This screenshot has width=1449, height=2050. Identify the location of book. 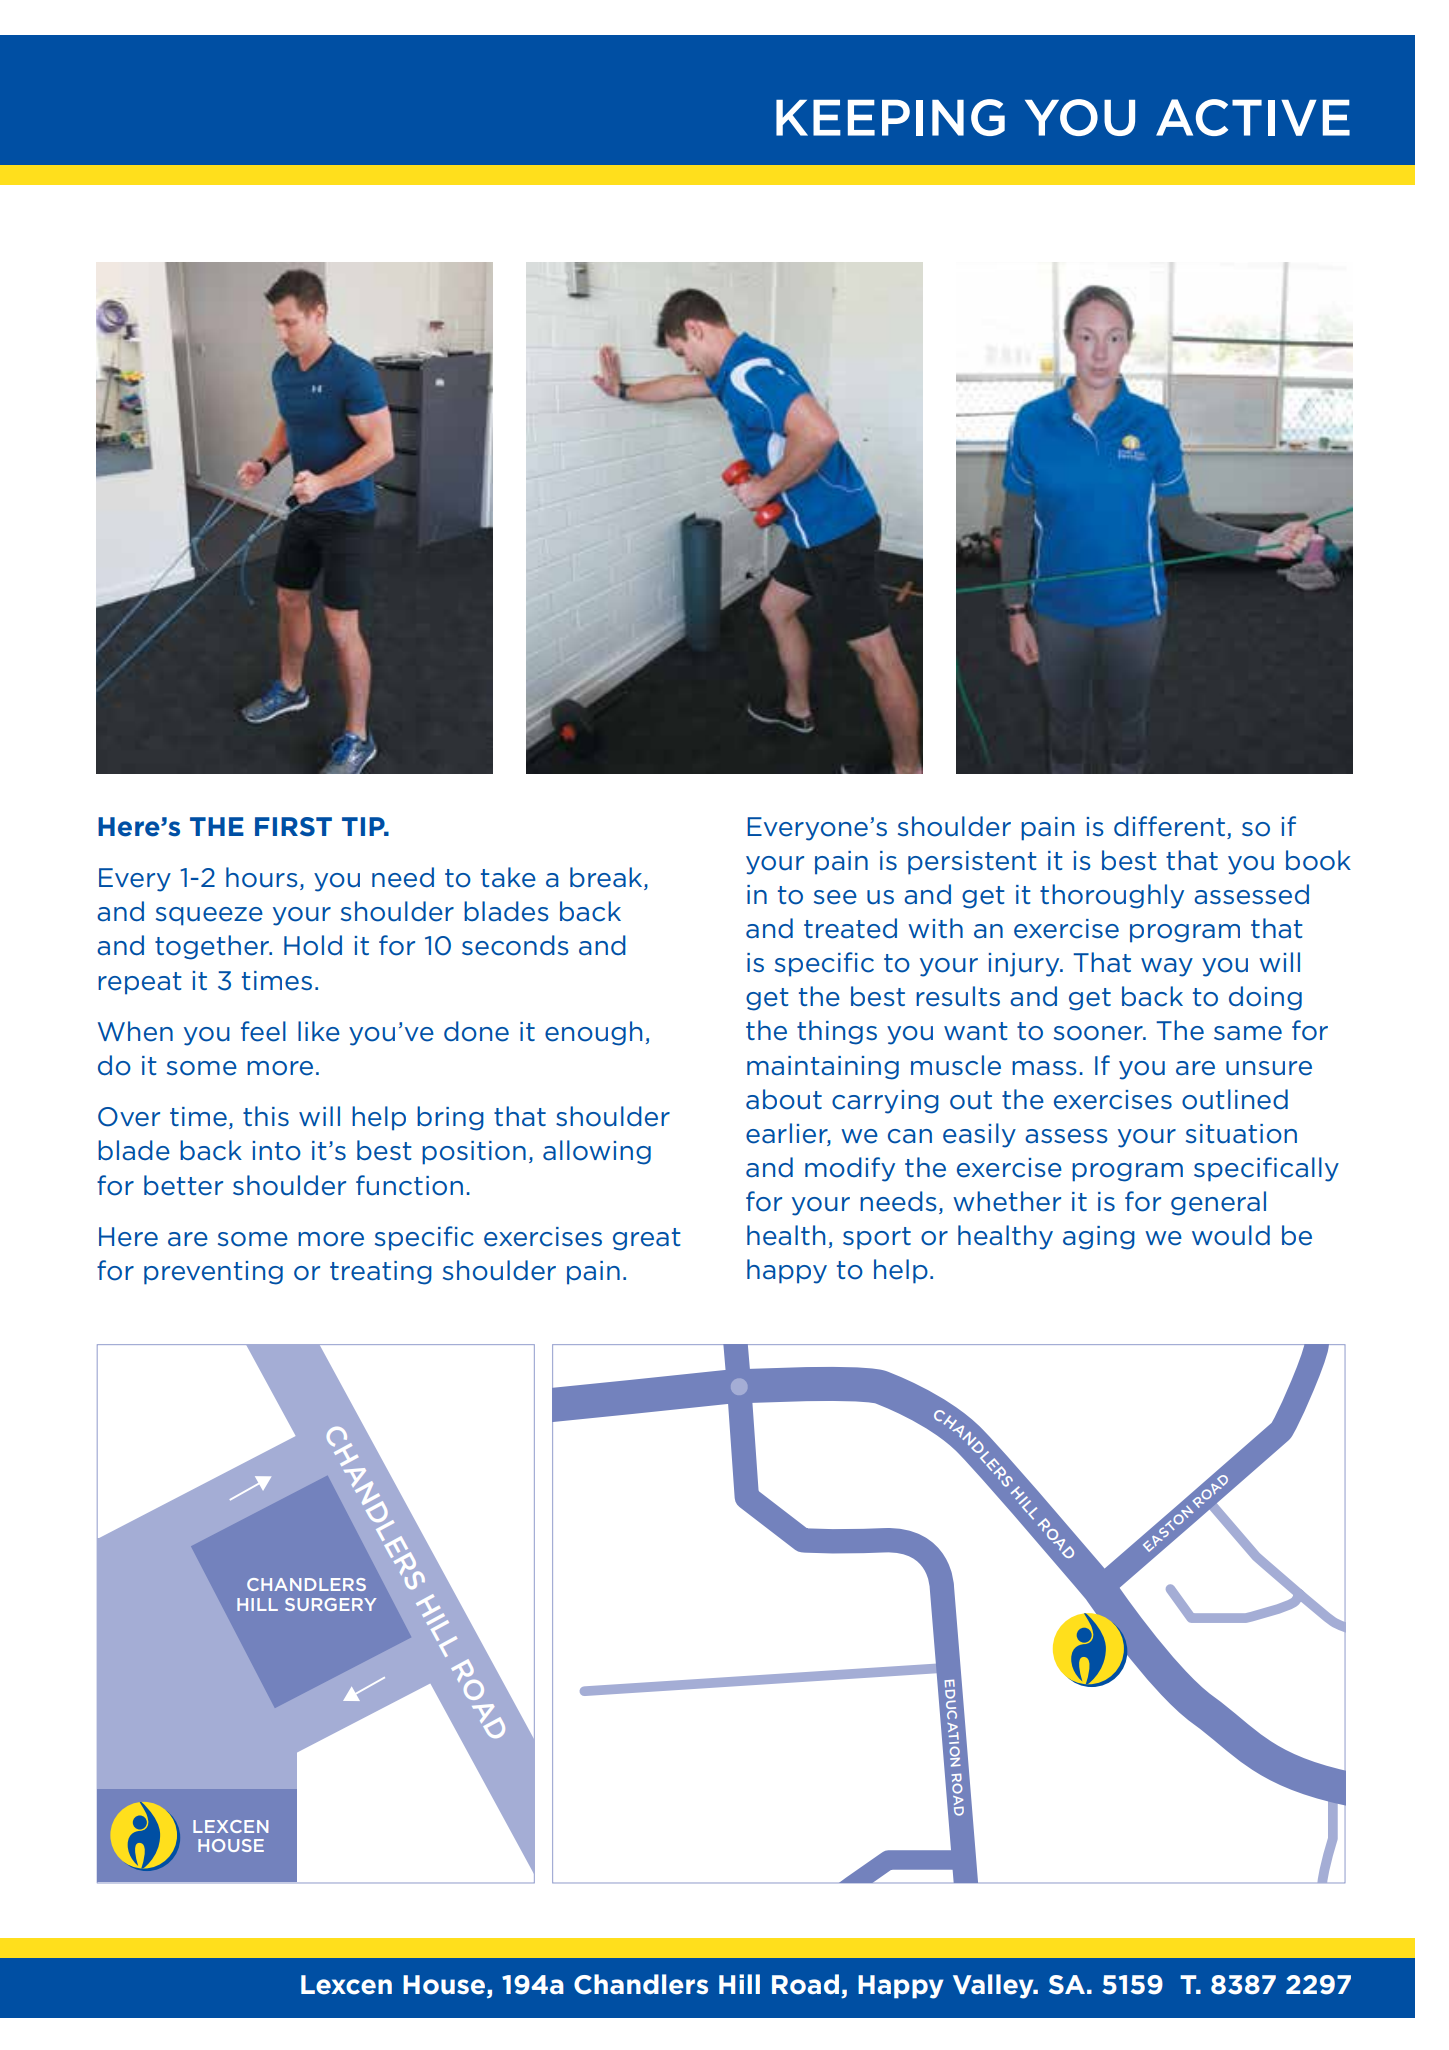
(1318, 860).
